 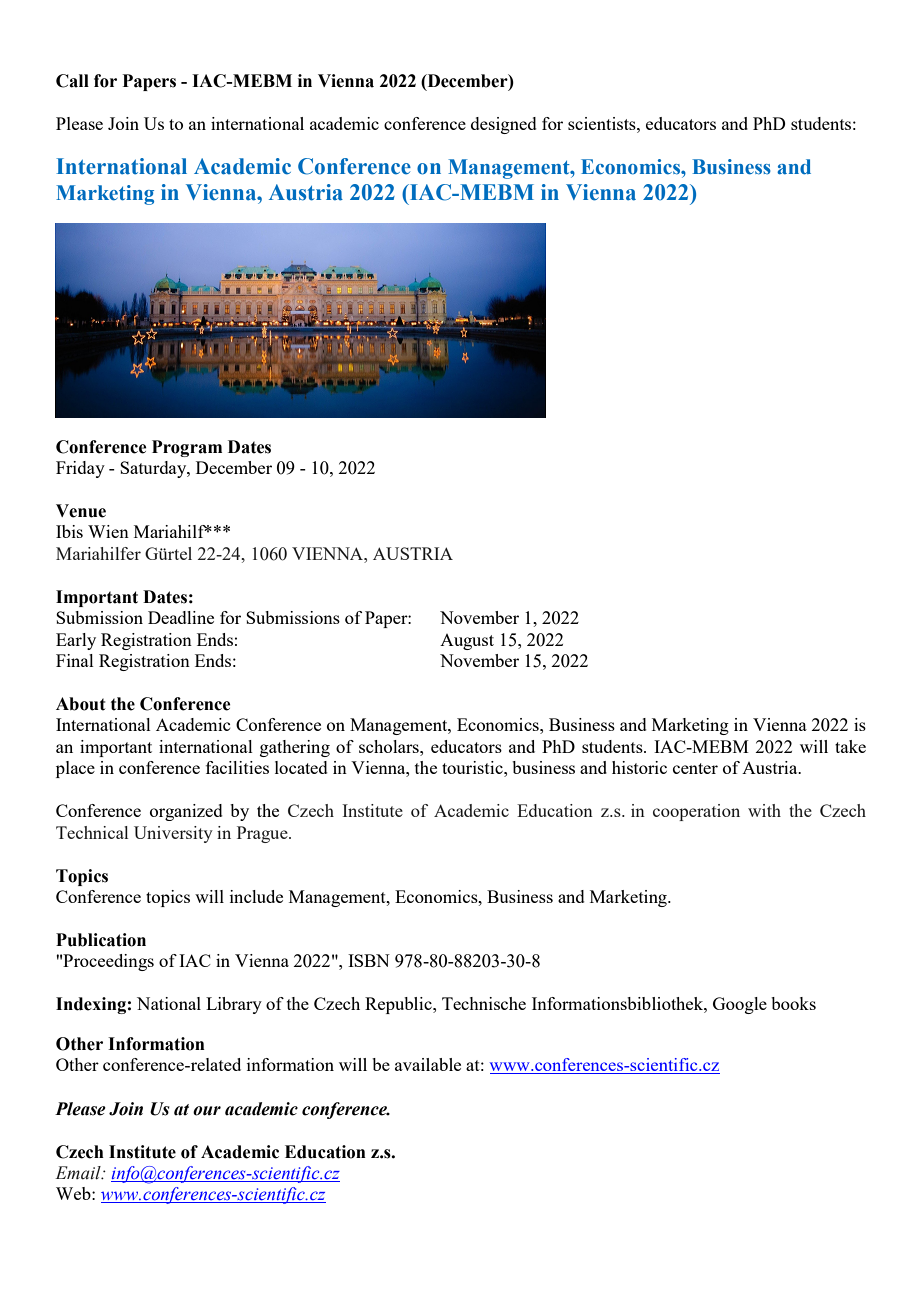 I want to click on Call, so click(x=72, y=81).
